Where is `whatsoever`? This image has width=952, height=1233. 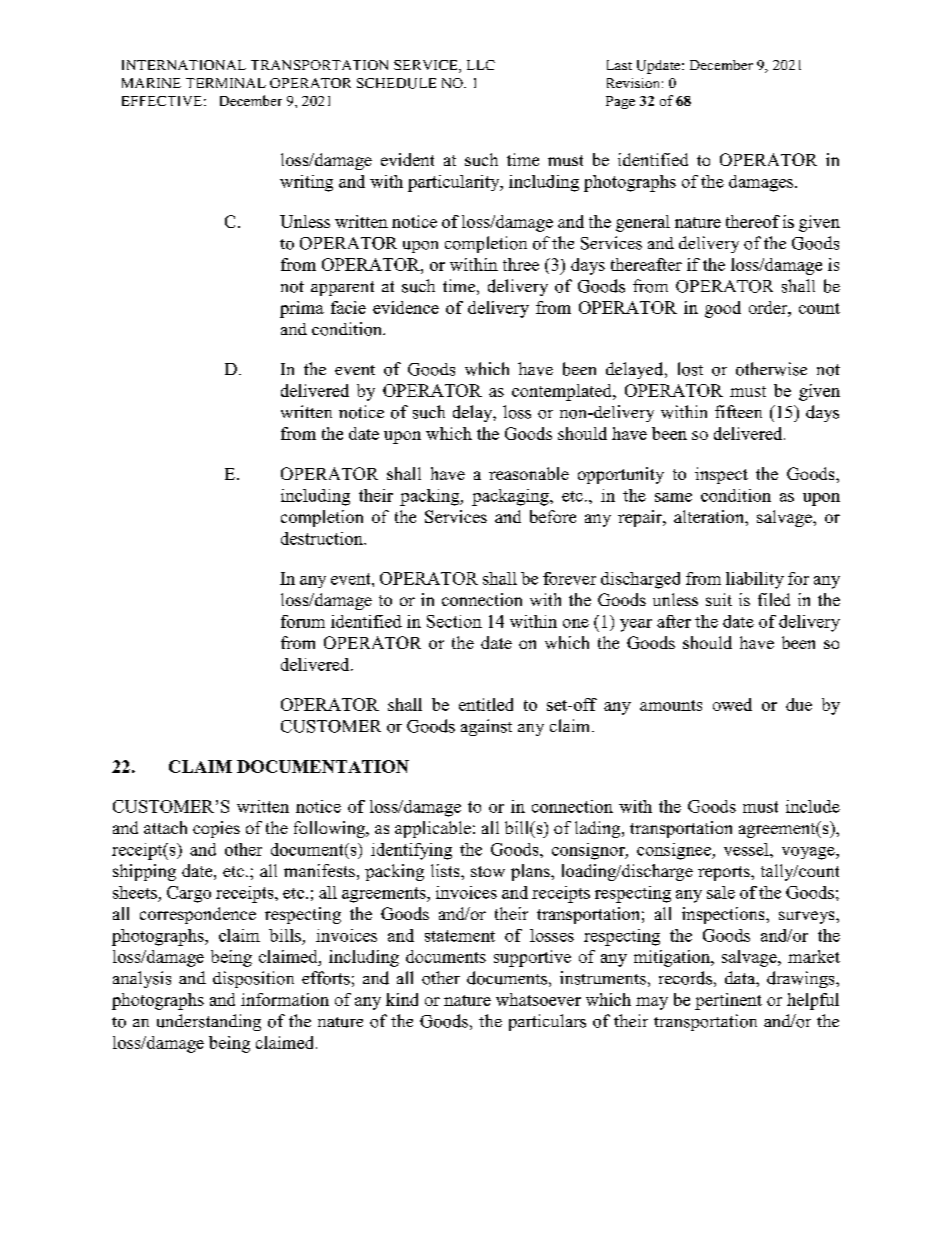
whatsoever is located at coordinates (538, 999).
